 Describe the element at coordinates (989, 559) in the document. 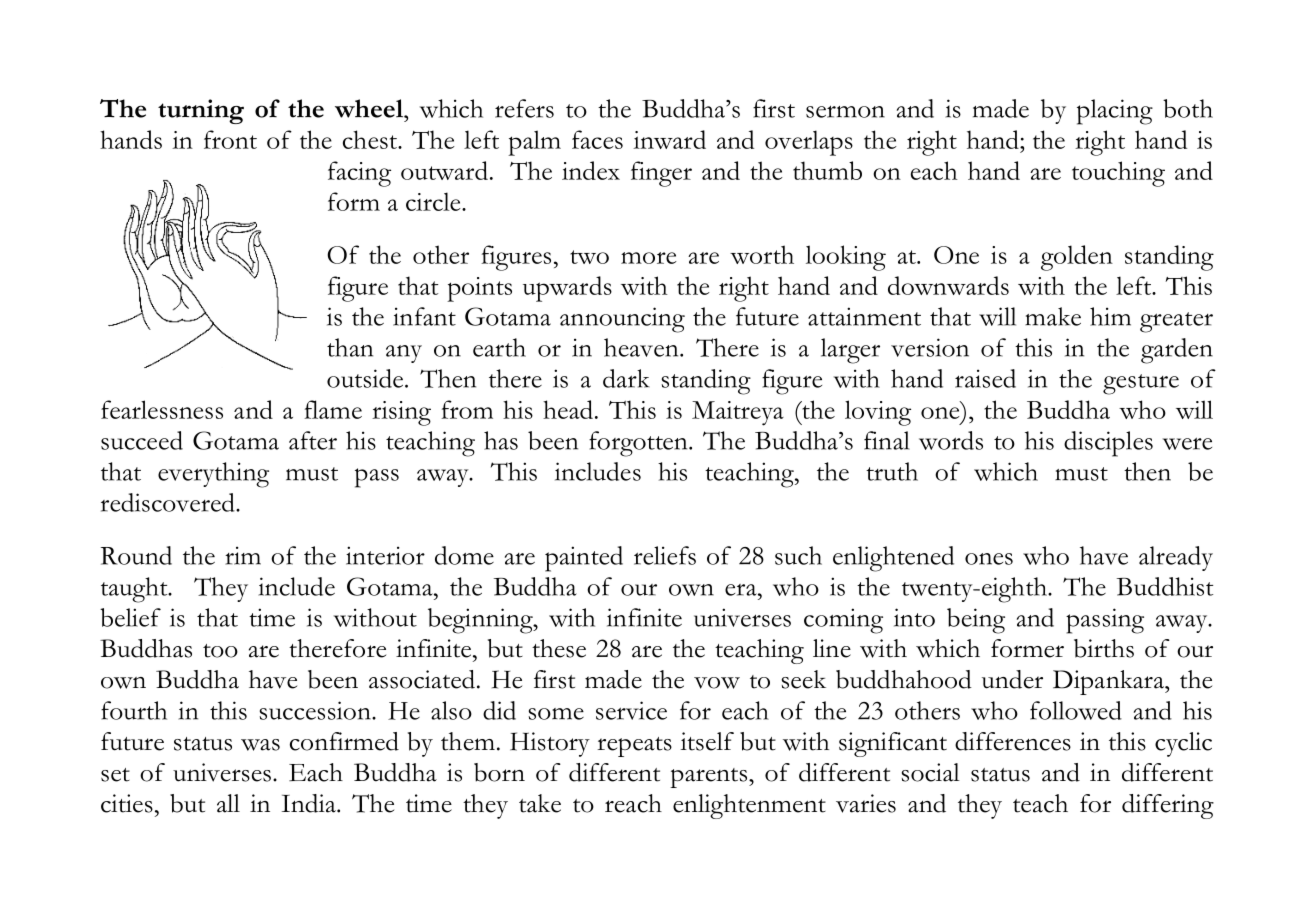

I see `ones` at that location.
